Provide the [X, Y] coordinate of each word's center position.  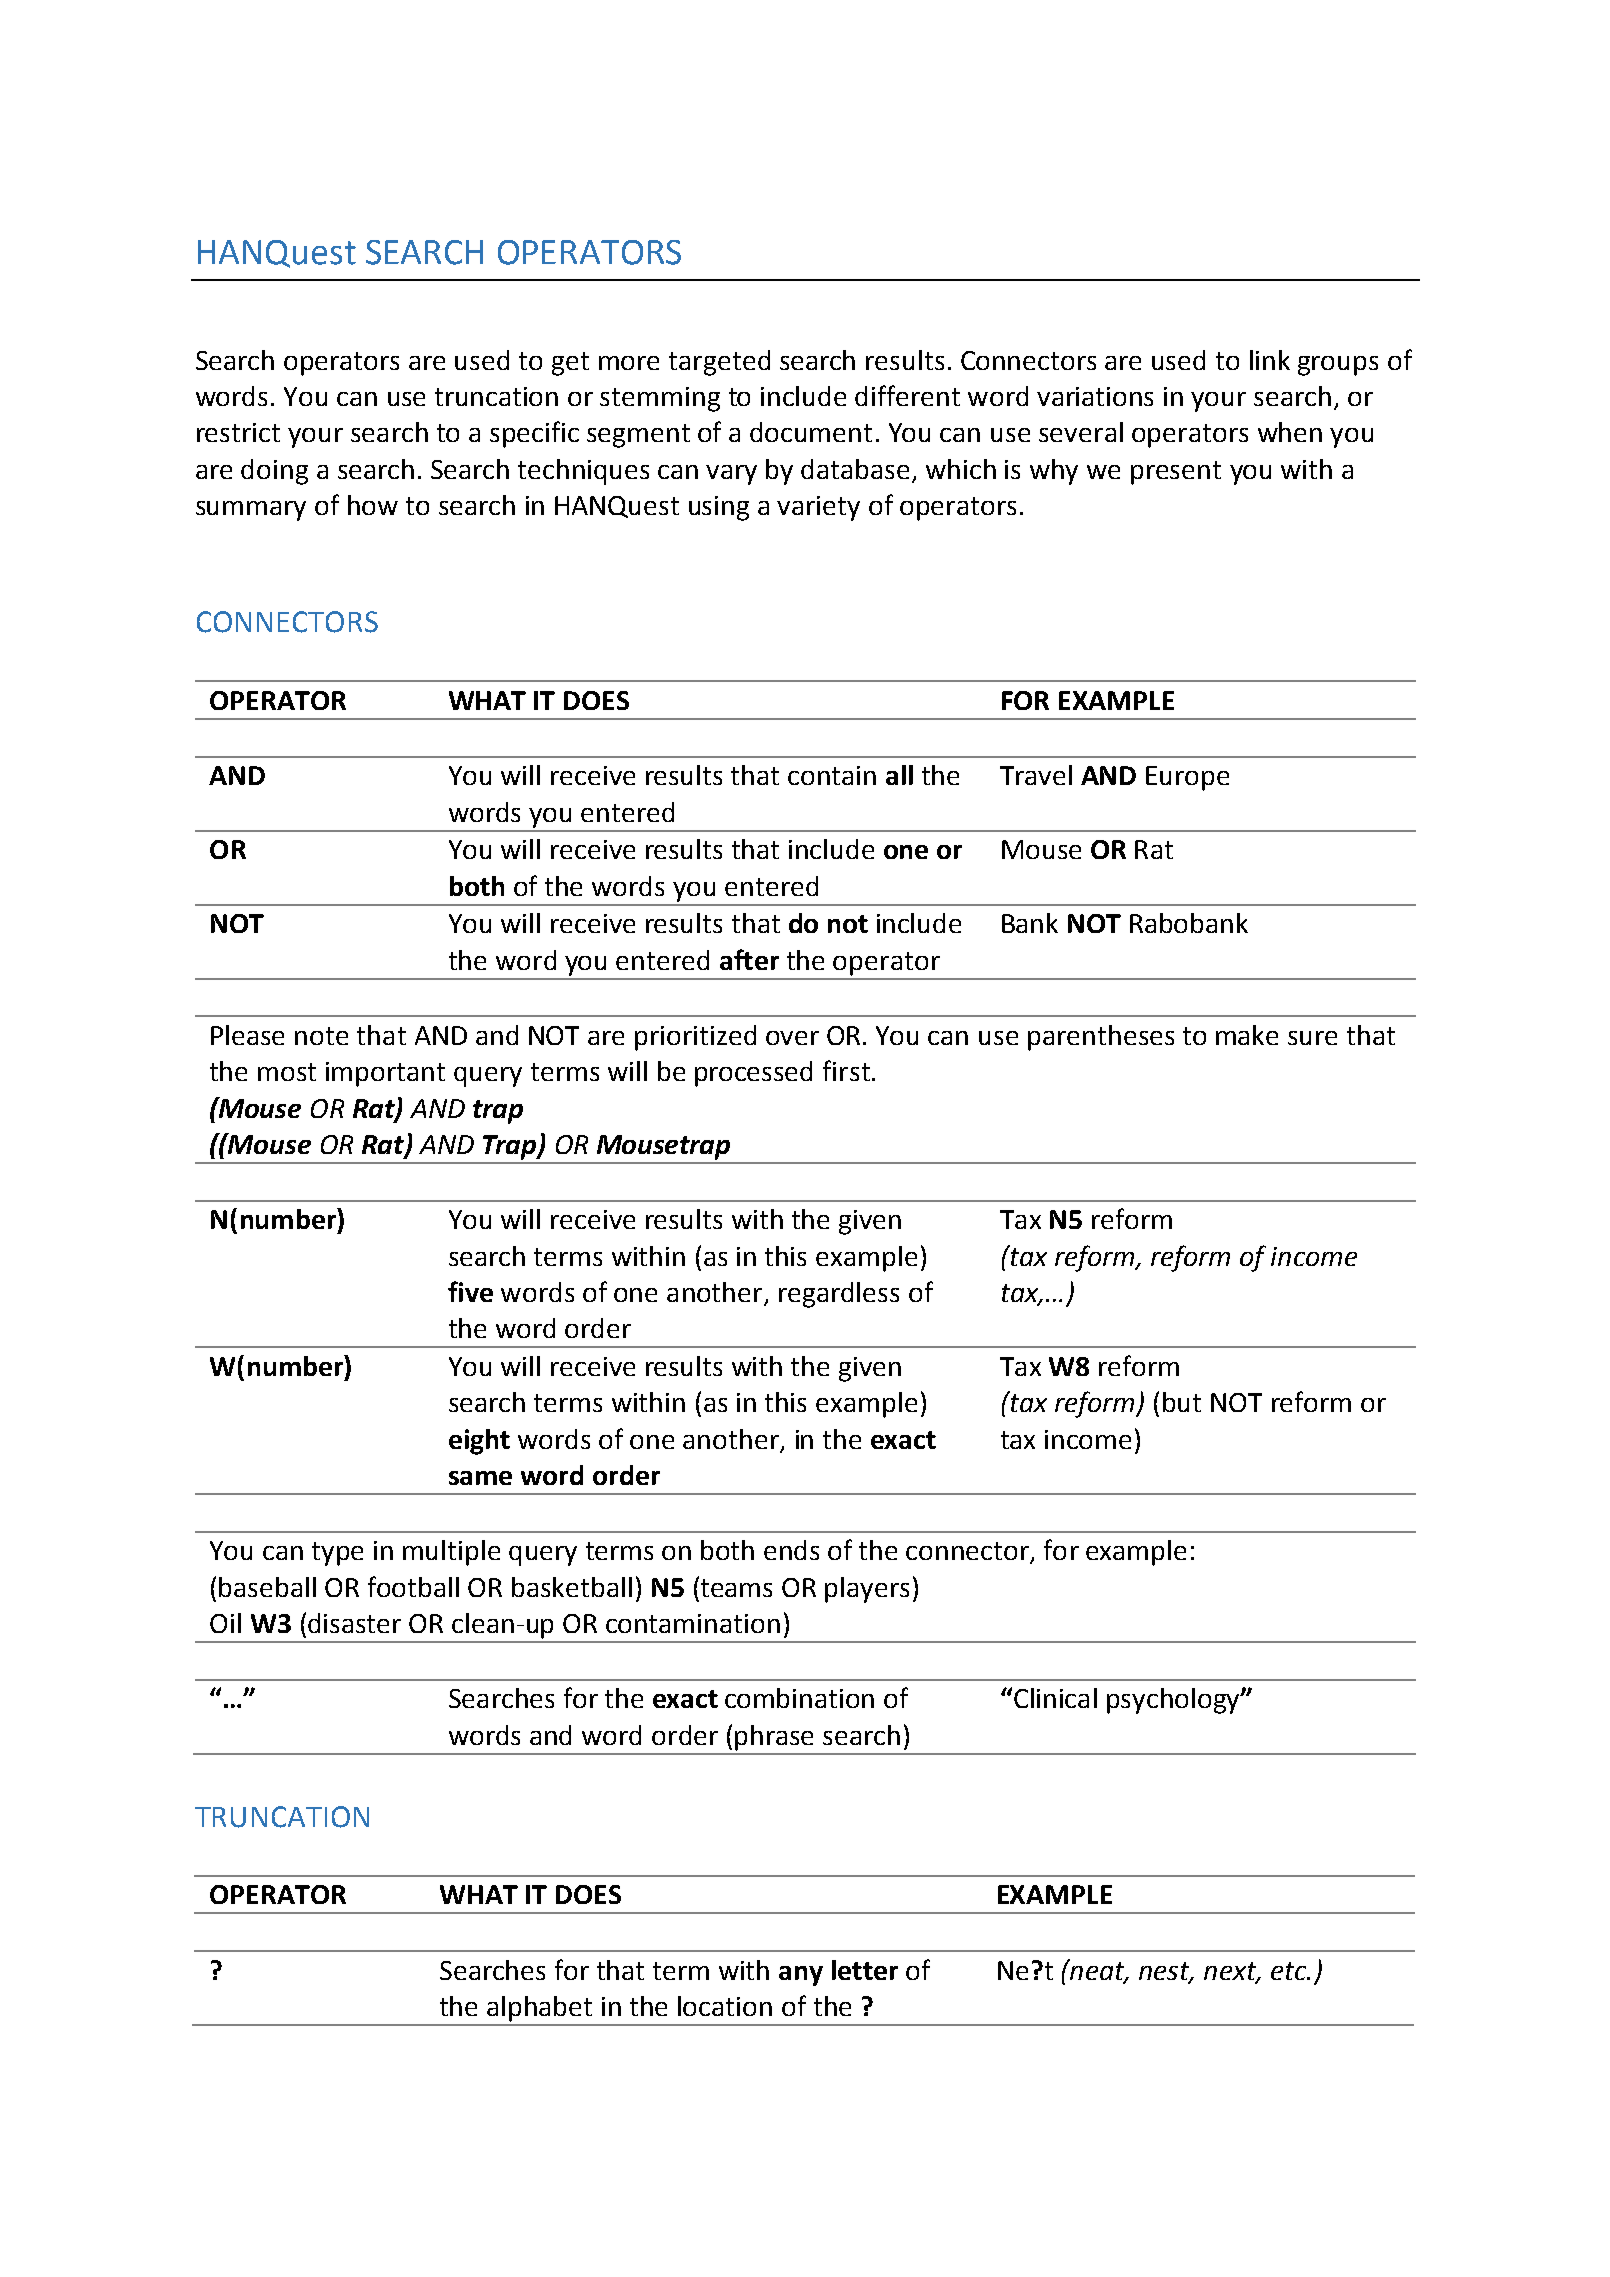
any [801, 1976]
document [811, 432]
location [725, 2006]
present [1176, 473]
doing [274, 472]
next [1231, 1972]
